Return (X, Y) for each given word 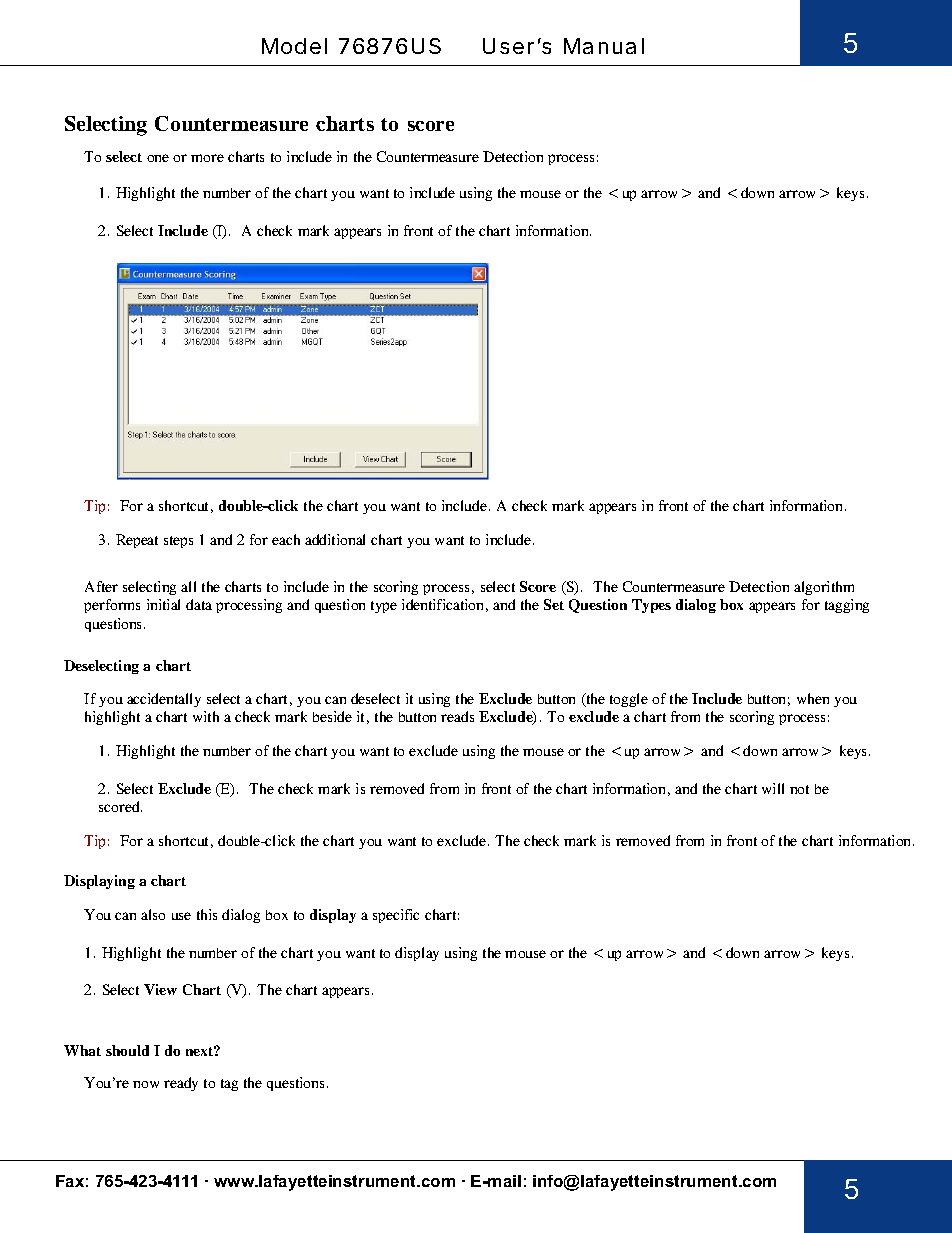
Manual (604, 46)
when (813, 698)
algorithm (824, 588)
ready (181, 1084)
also (153, 914)
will (773, 788)
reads (457, 716)
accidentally (164, 700)
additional (335, 539)
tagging (847, 606)
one (158, 158)
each (286, 539)
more (207, 158)
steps (178, 542)
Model (294, 46)
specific (396, 916)
